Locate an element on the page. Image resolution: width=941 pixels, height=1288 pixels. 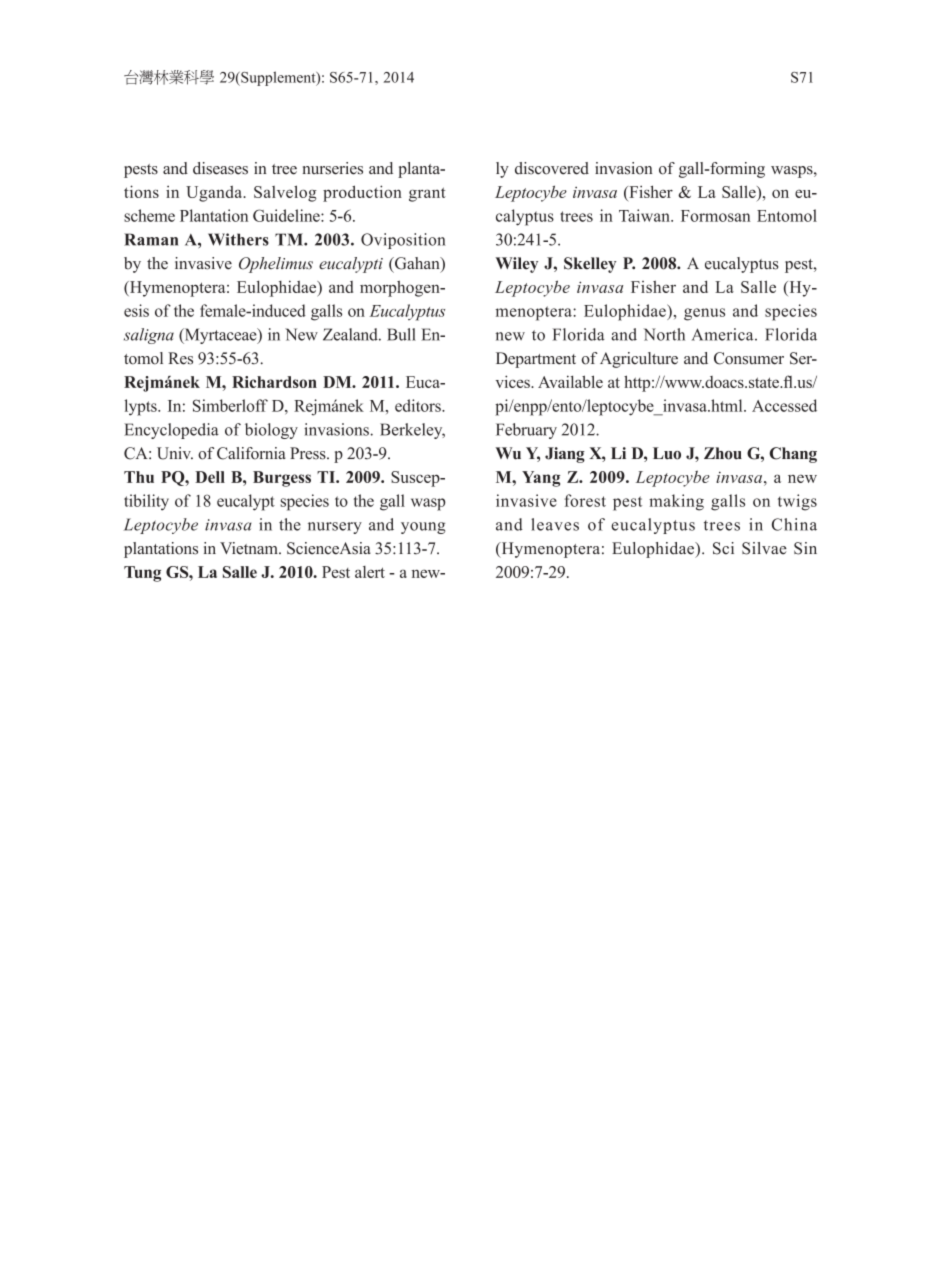
genus is located at coordinates (704, 314).
